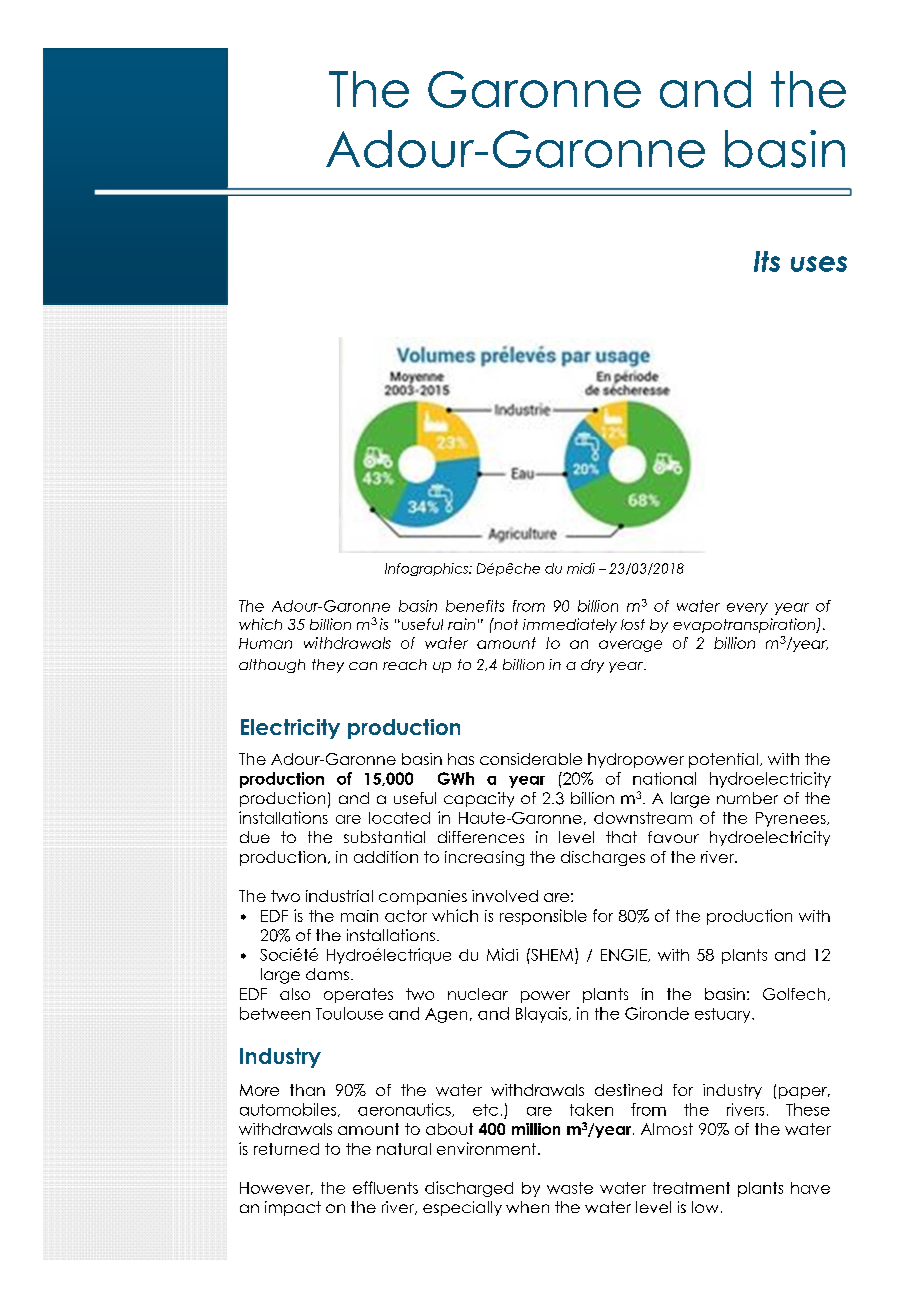 The width and height of the document is (924, 1308). What do you see at coordinates (427, 569) in the document?
I see `Infographics` at bounding box center [427, 569].
